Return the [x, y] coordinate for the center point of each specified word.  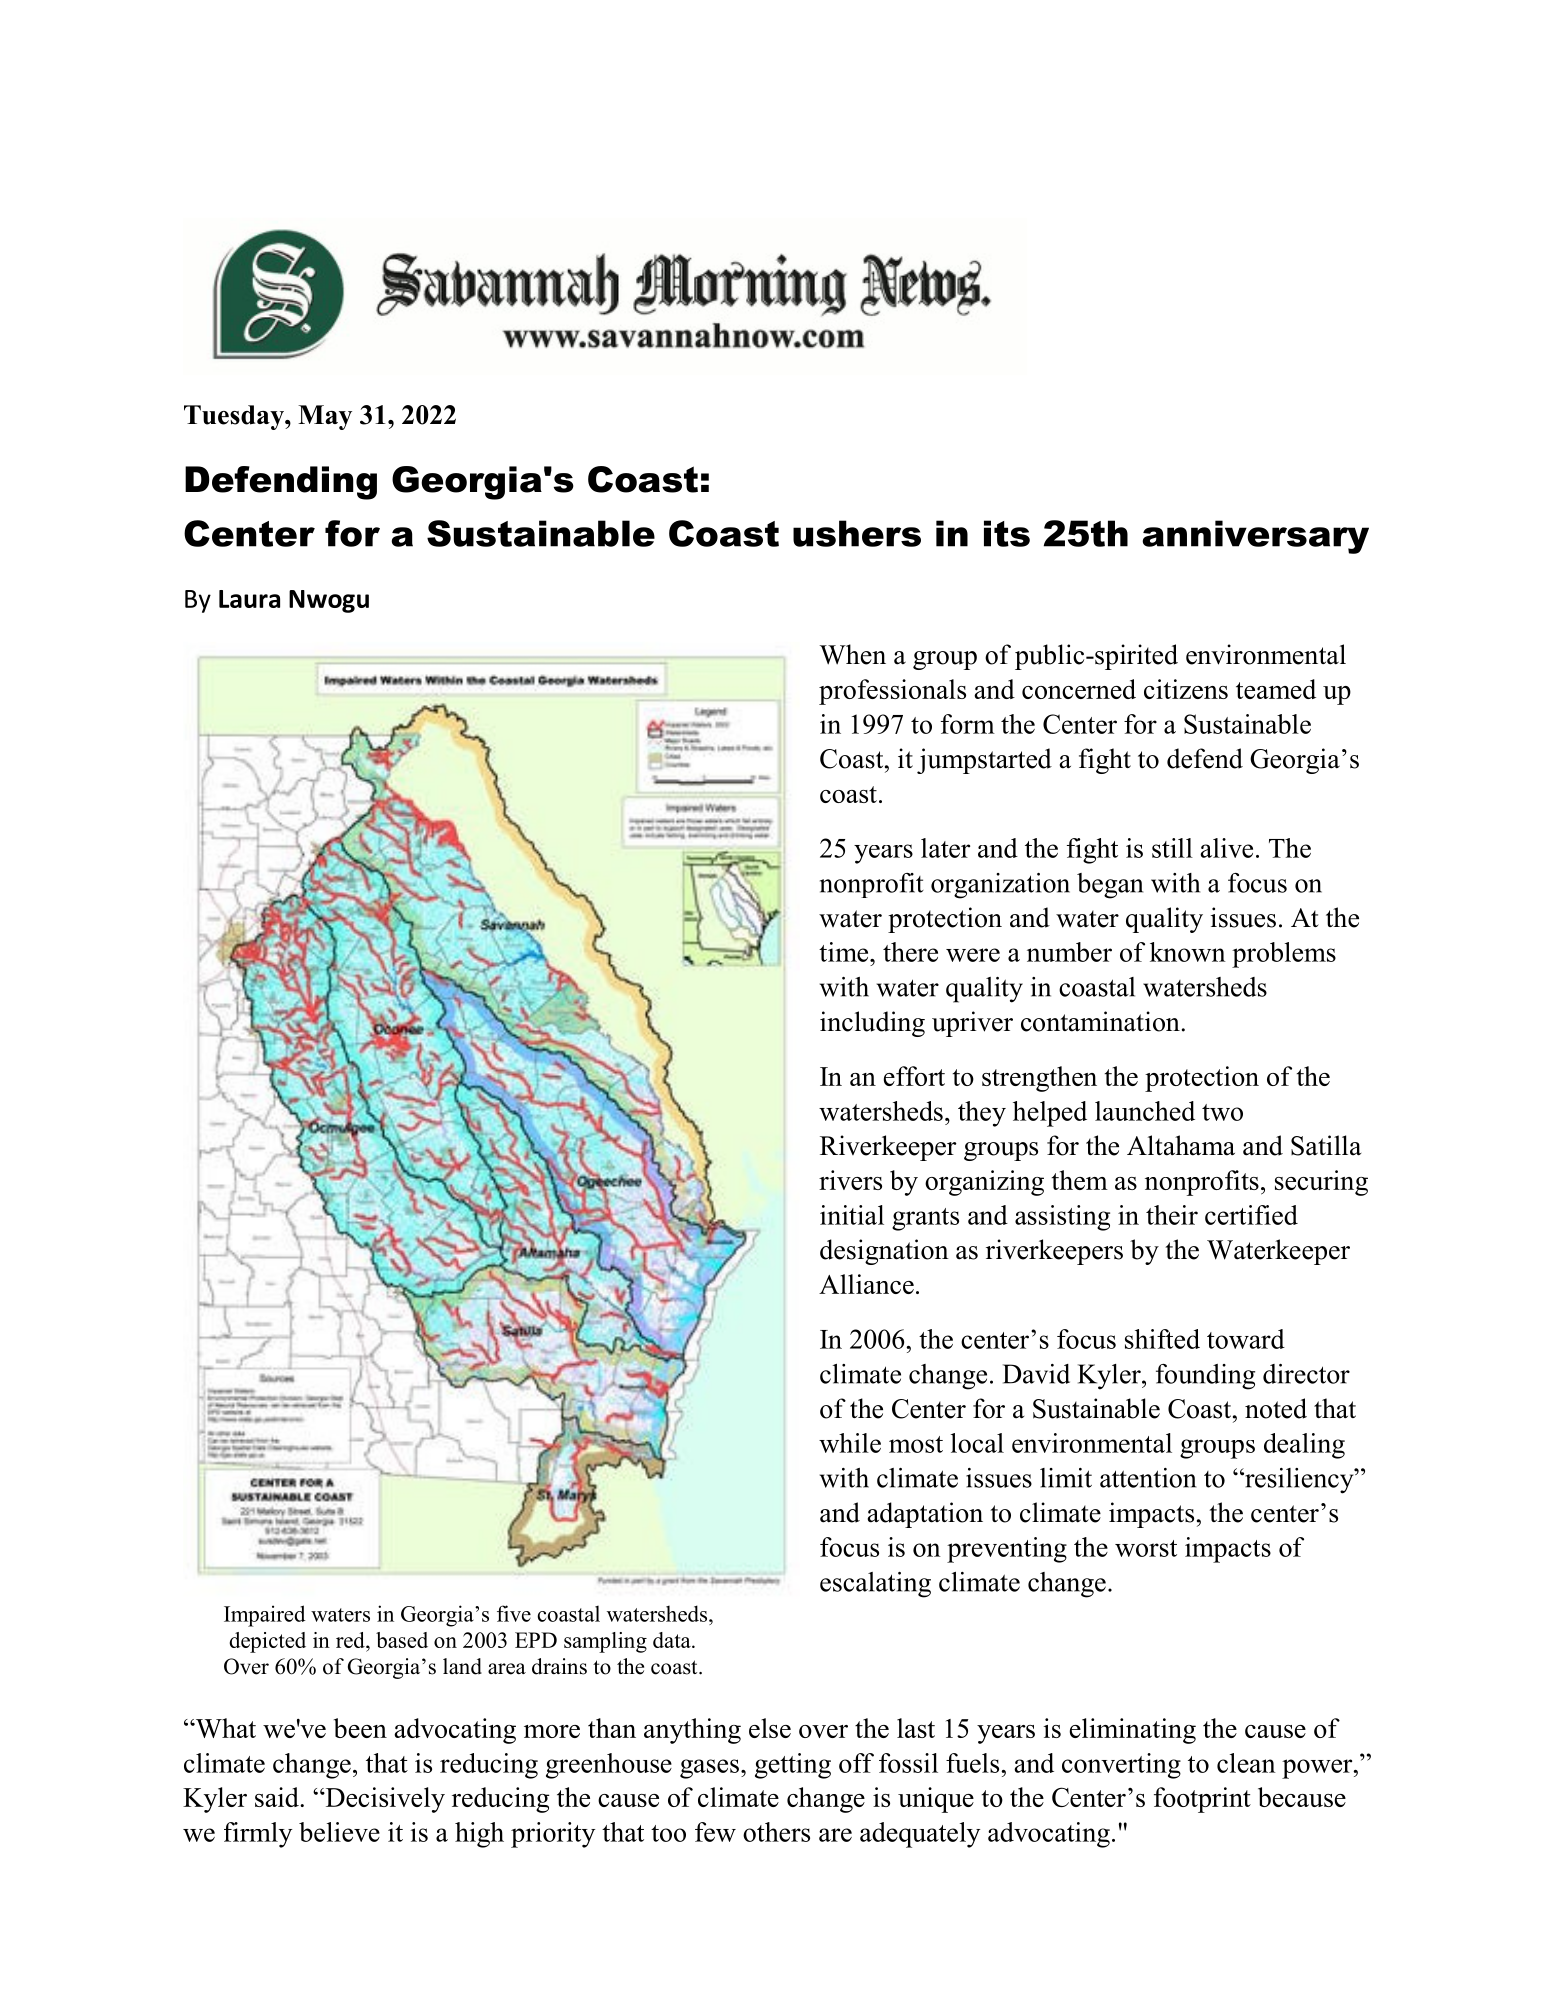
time [845, 952]
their [1172, 1215]
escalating [875, 1585]
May [325, 417]
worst [1146, 1548]
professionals [892, 692]
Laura [249, 599]
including [872, 1024]
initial [852, 1215]
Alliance [866, 1284]
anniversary [1255, 537]
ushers [857, 533]
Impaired [265, 1616]
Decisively [384, 1800]
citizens [1186, 689]
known [1188, 952]
